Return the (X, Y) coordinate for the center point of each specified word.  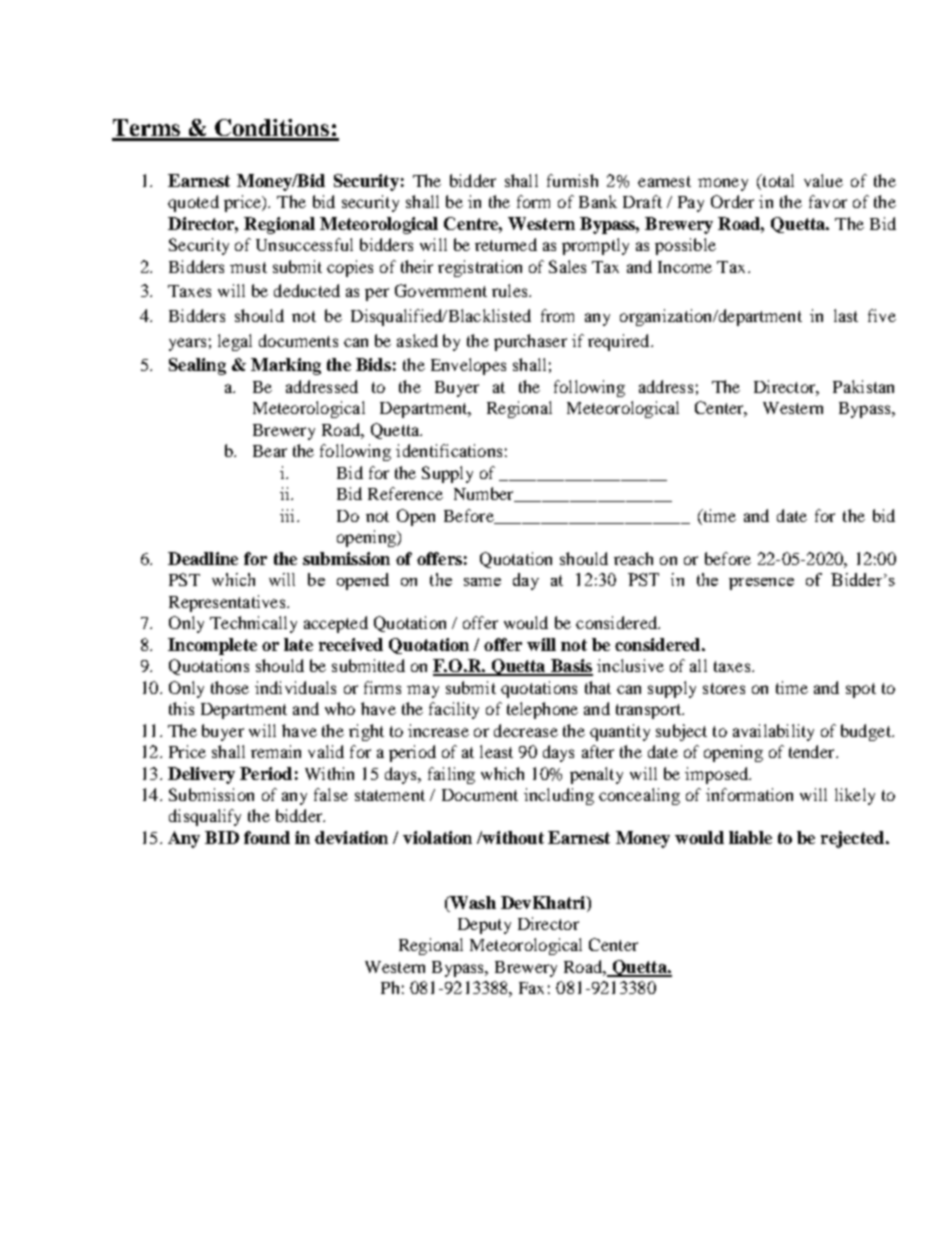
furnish (572, 180)
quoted (193, 203)
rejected (854, 839)
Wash (472, 904)
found (267, 837)
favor (828, 201)
